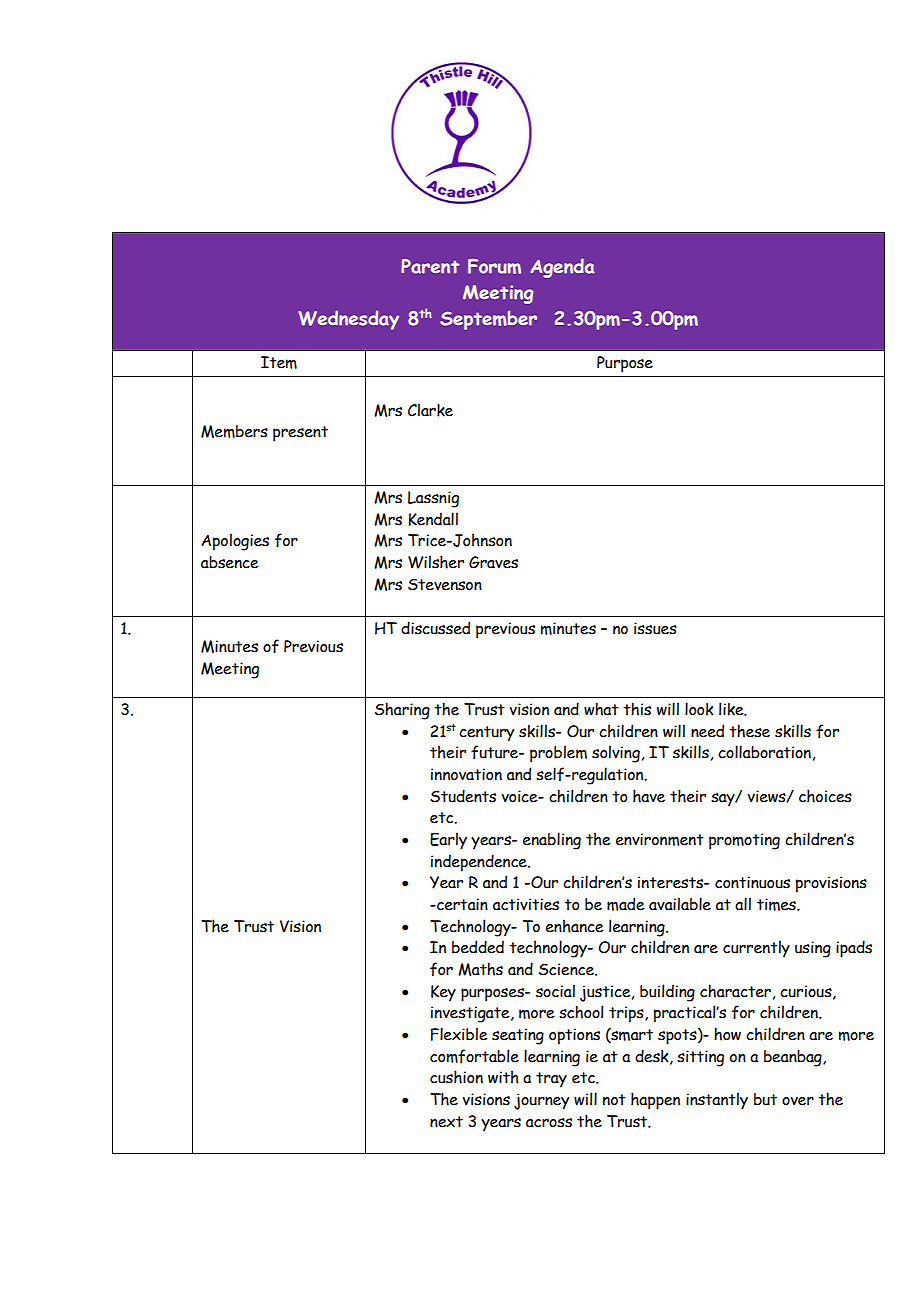  What do you see at coordinates (541, 1102) in the screenshot?
I see `journey` at bounding box center [541, 1102].
